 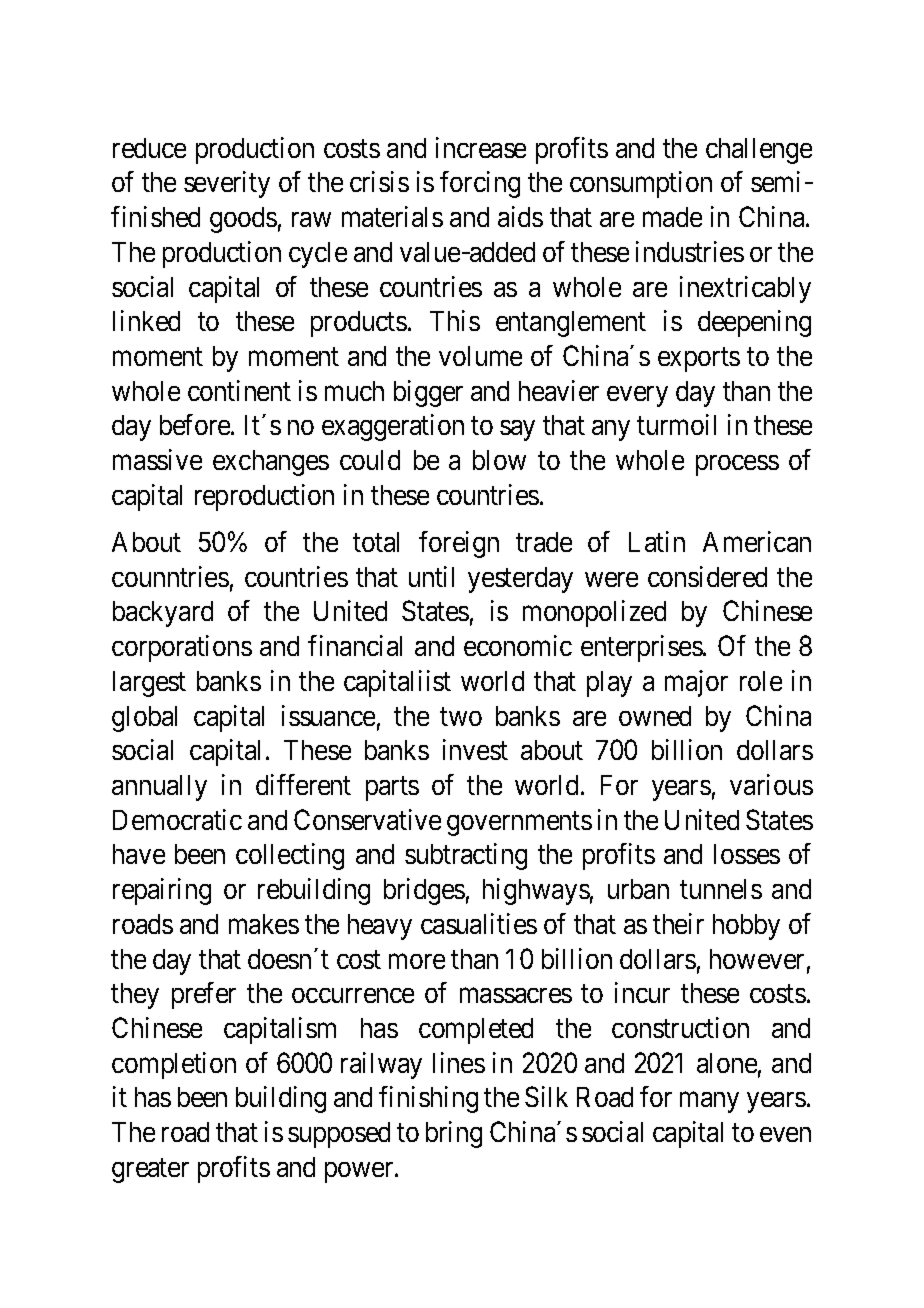 What do you see at coordinates (518, 645) in the image?
I see `economic` at bounding box center [518, 645].
